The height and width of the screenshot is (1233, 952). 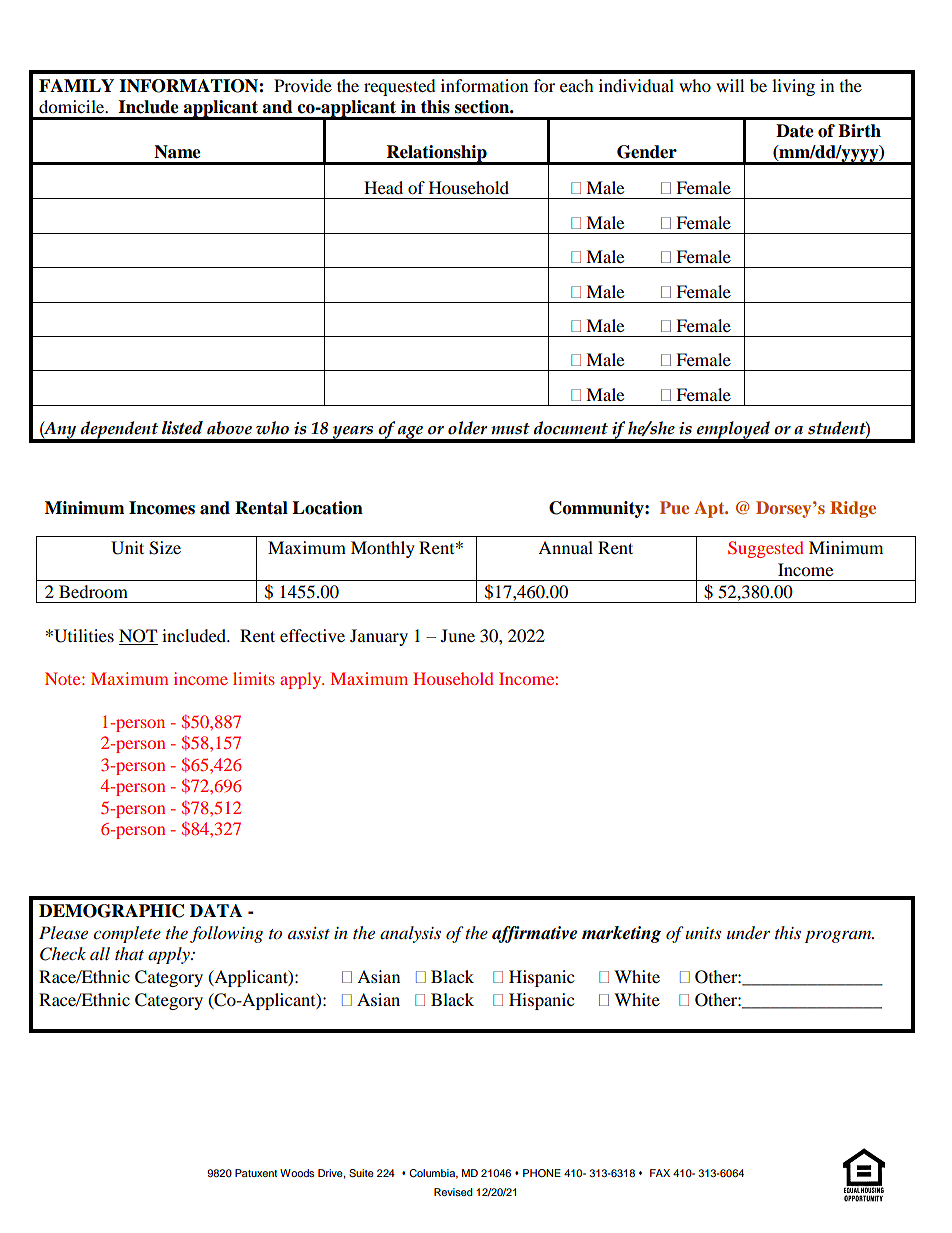 I want to click on analysis, so click(x=410, y=934).
